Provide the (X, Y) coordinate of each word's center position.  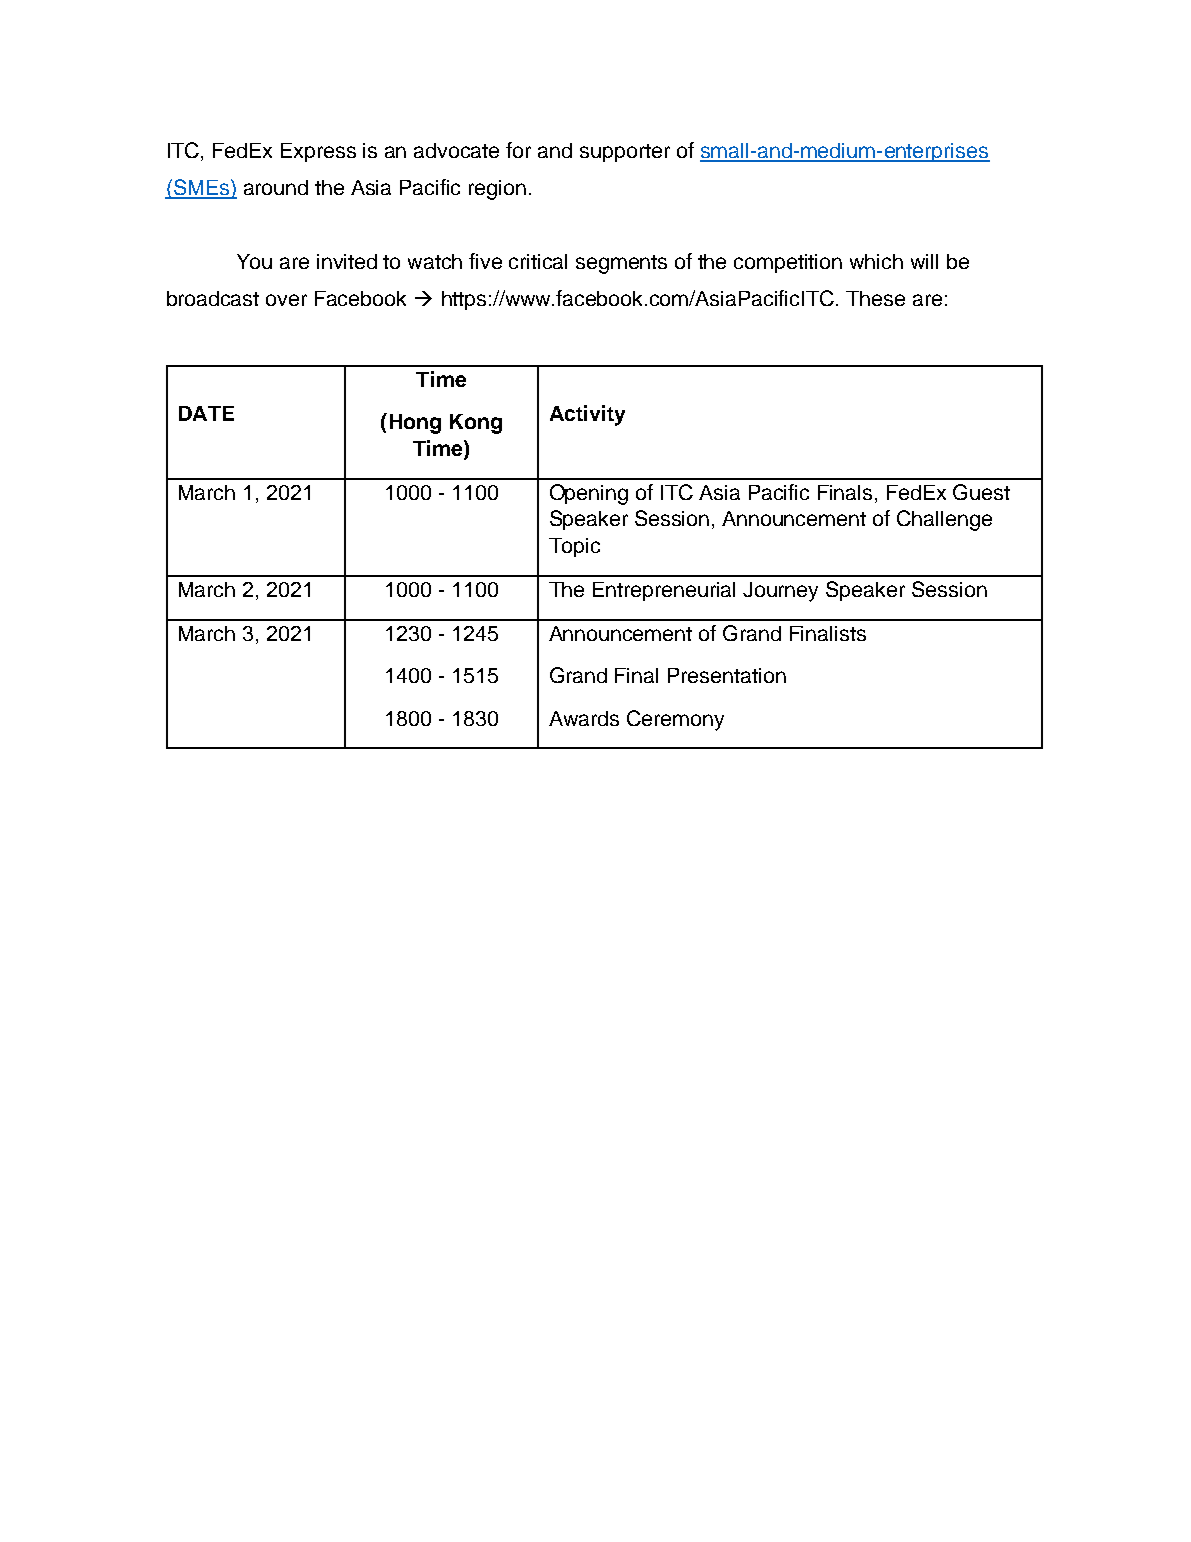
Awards (584, 718)
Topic (574, 547)
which (876, 261)
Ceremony (675, 720)
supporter (625, 153)
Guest (981, 492)
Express (318, 152)
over (286, 300)
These (875, 298)
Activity (587, 415)
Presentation (727, 675)
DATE (206, 413)
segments (621, 264)
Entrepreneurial (664, 591)
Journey (780, 592)
